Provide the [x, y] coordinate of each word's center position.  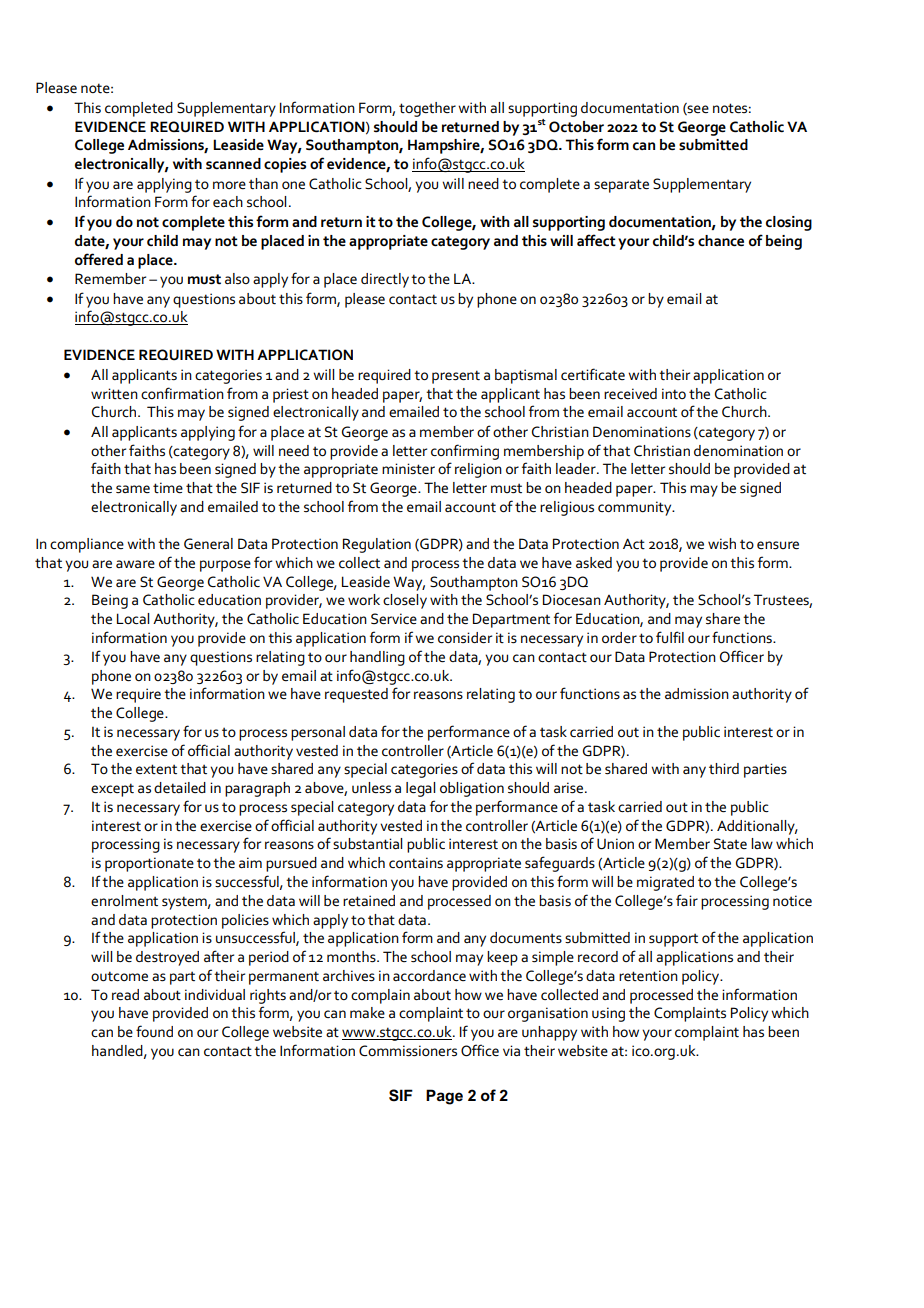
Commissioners [408, 1051]
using [608, 1014]
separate [621, 186]
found [154, 1031]
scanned [233, 164]
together [427, 109]
